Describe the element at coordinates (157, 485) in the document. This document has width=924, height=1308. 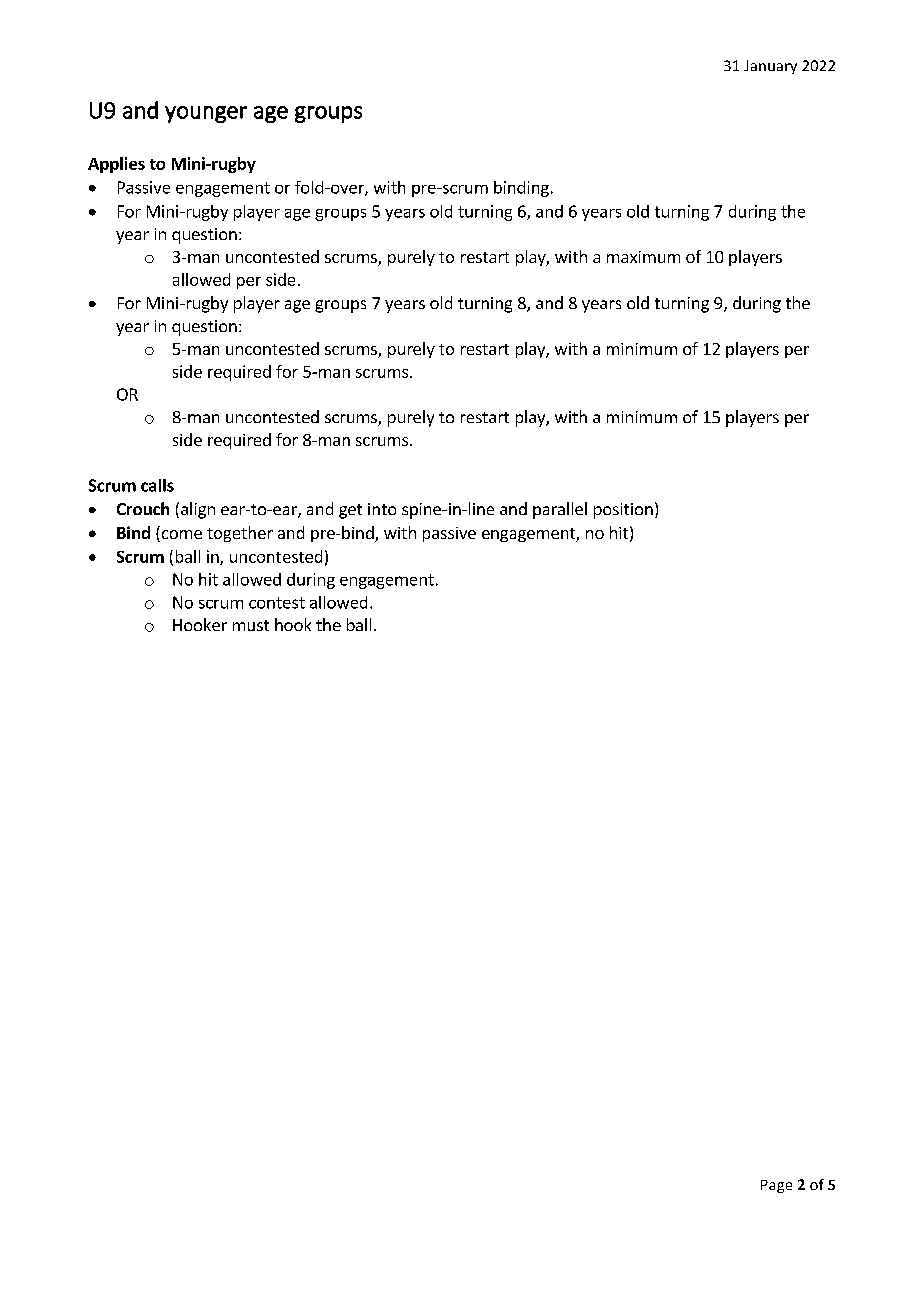
I see `calls` at that location.
